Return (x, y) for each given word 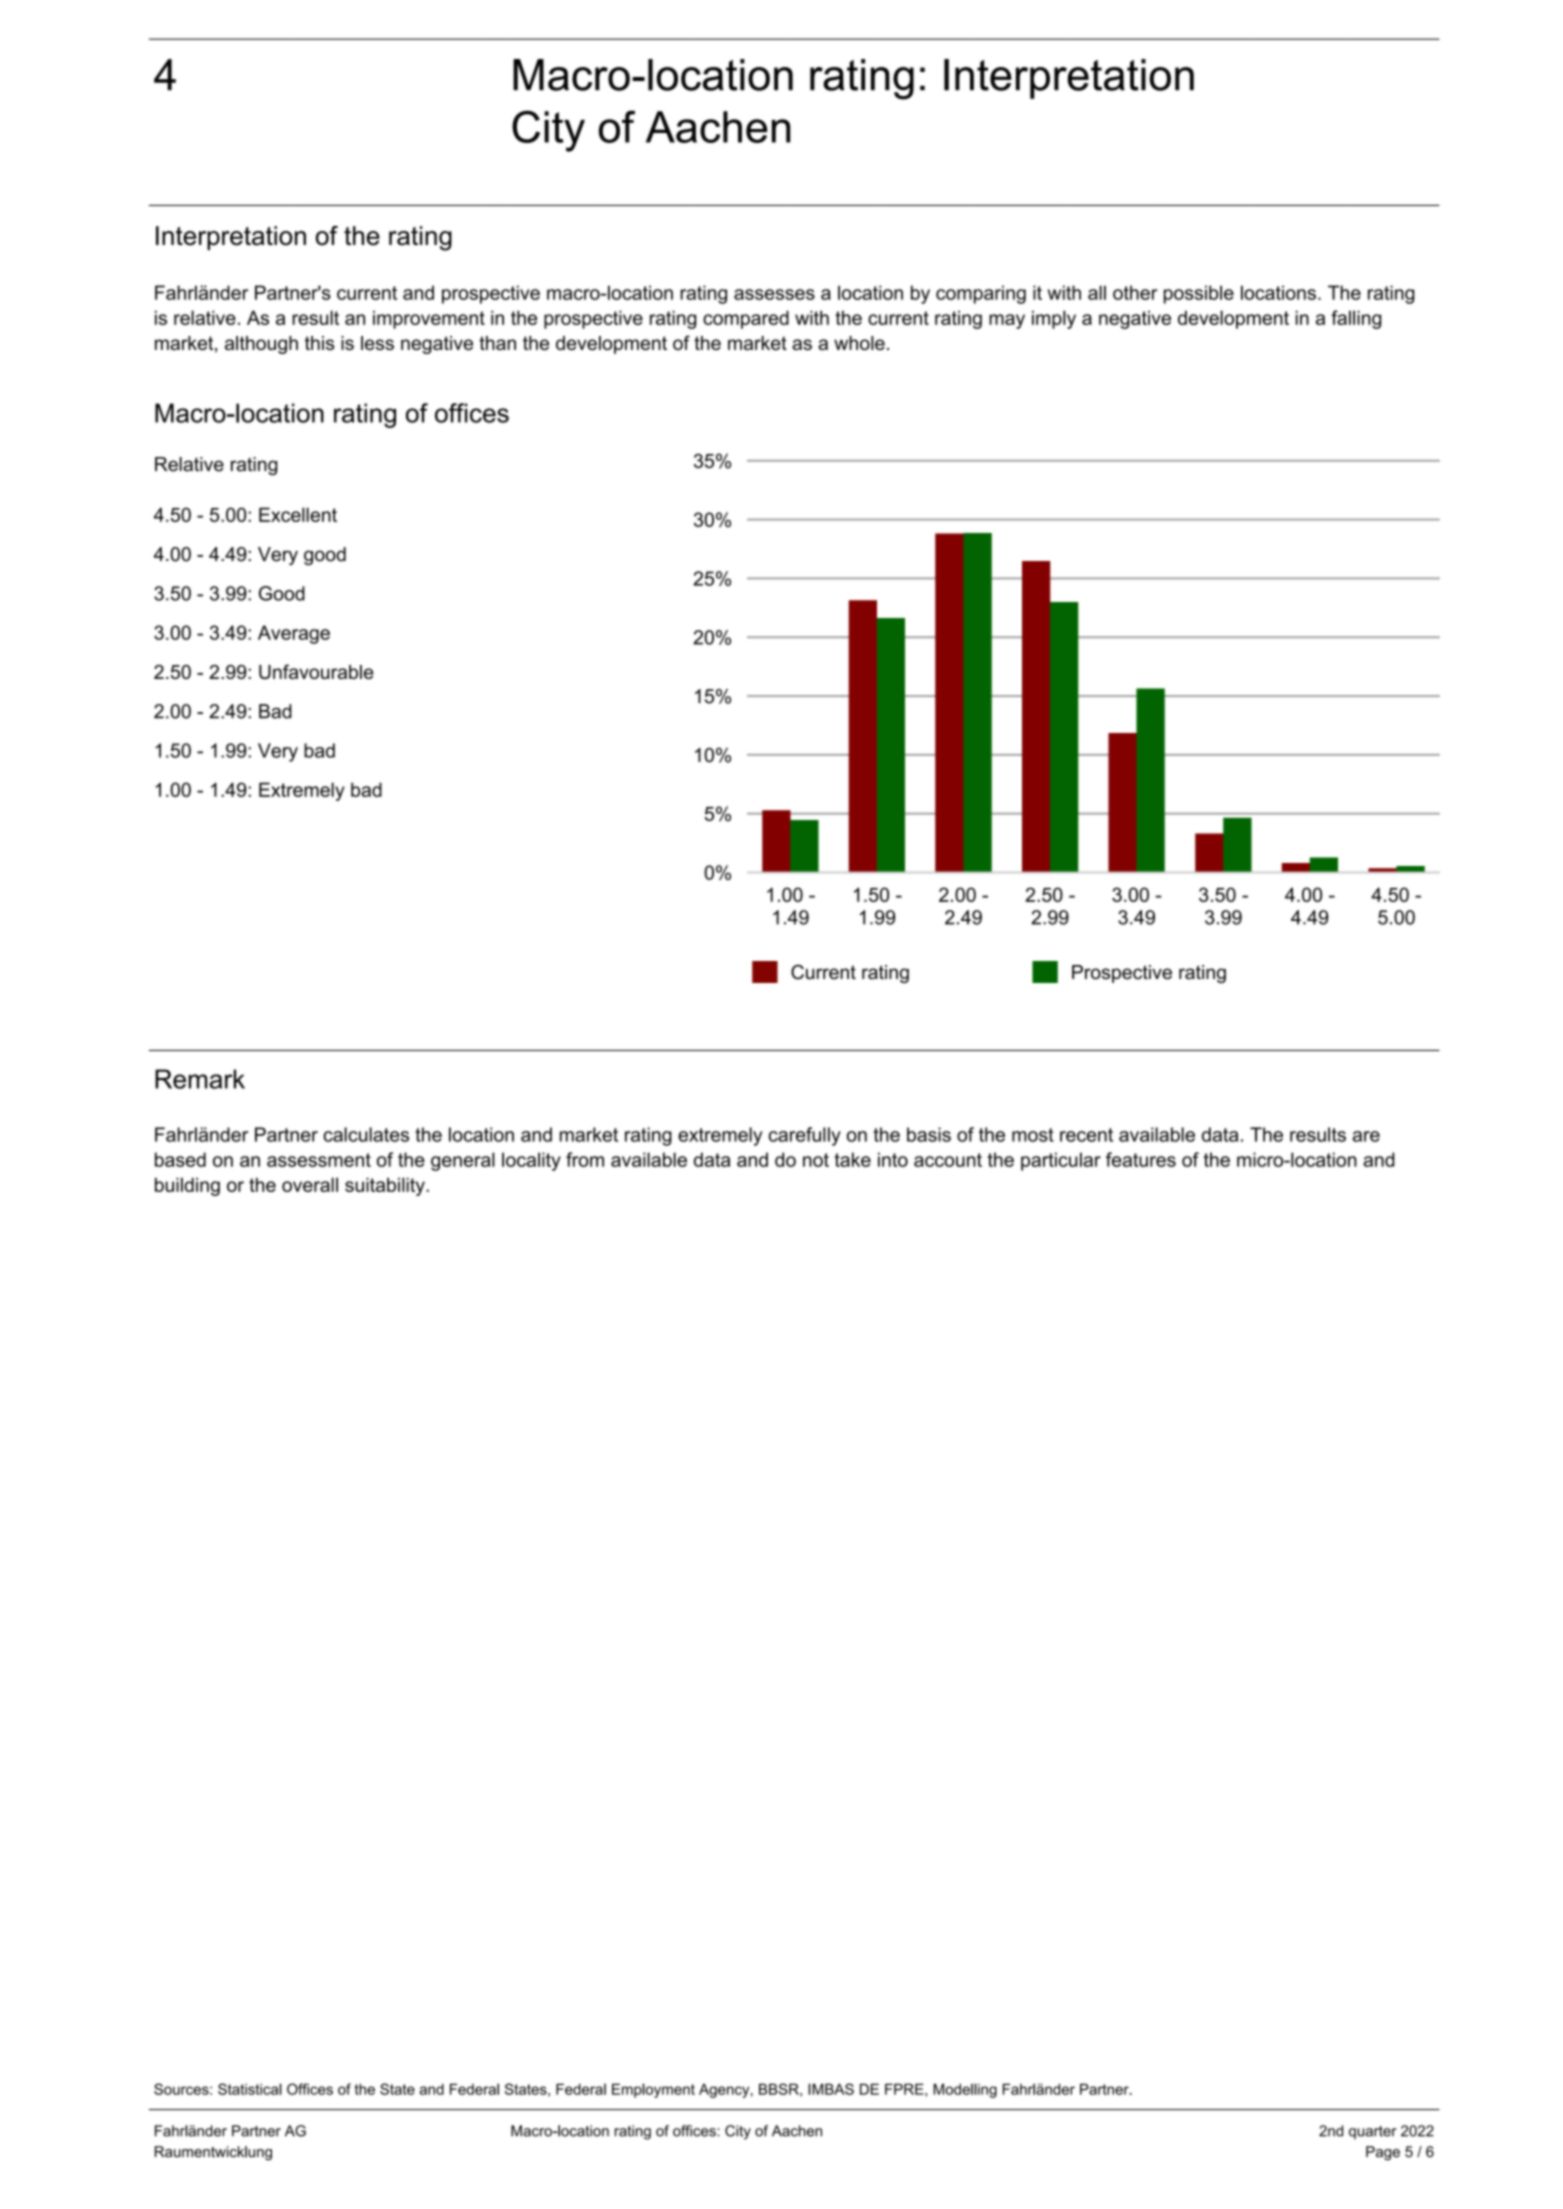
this (319, 343)
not (816, 1160)
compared (746, 319)
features (1141, 1159)
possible (1199, 294)
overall (310, 1184)
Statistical (250, 2089)
